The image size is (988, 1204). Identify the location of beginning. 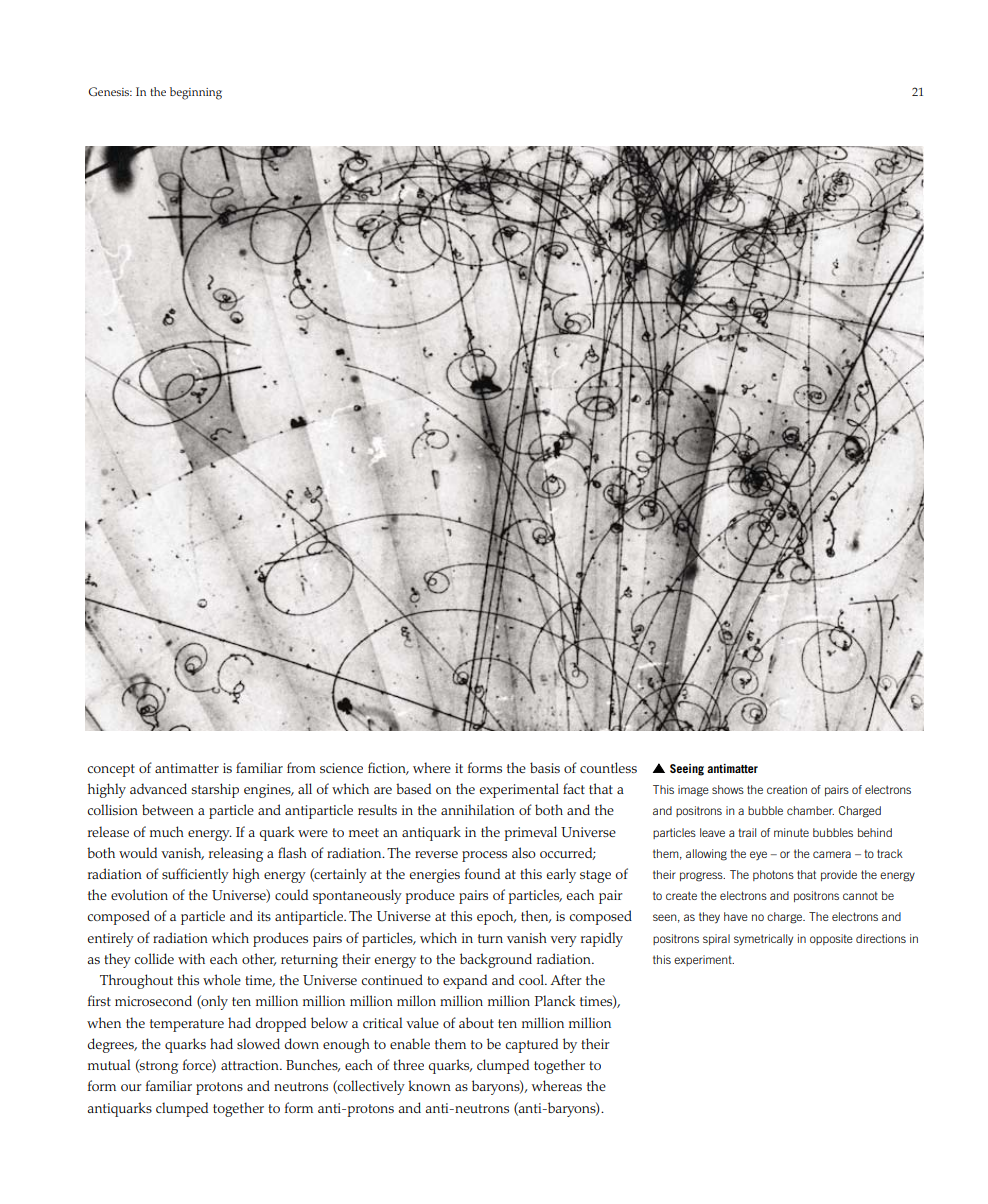
(196, 93).
